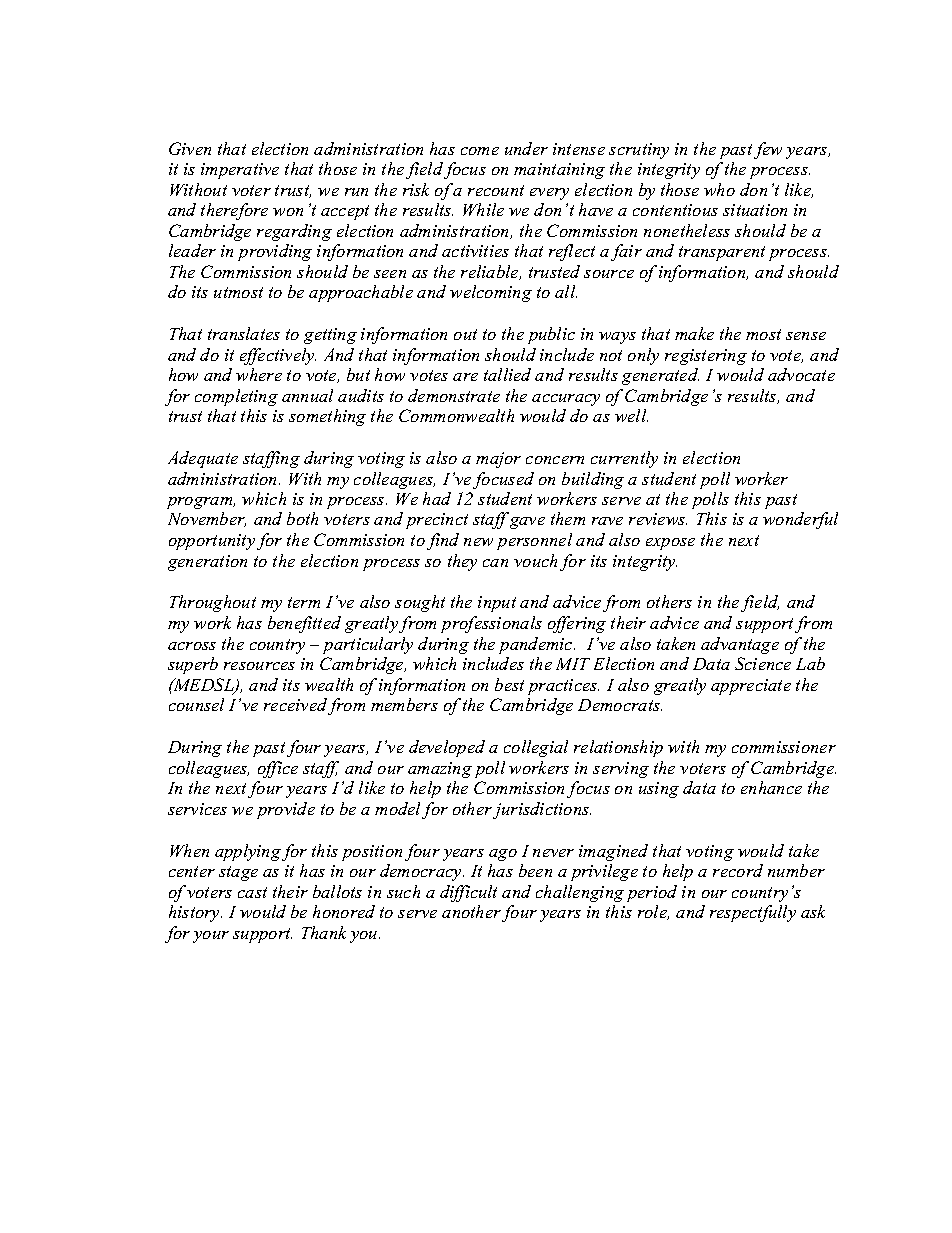 The height and width of the image is (1233, 952). What do you see at coordinates (468, 893) in the image?
I see `difficult` at bounding box center [468, 893].
